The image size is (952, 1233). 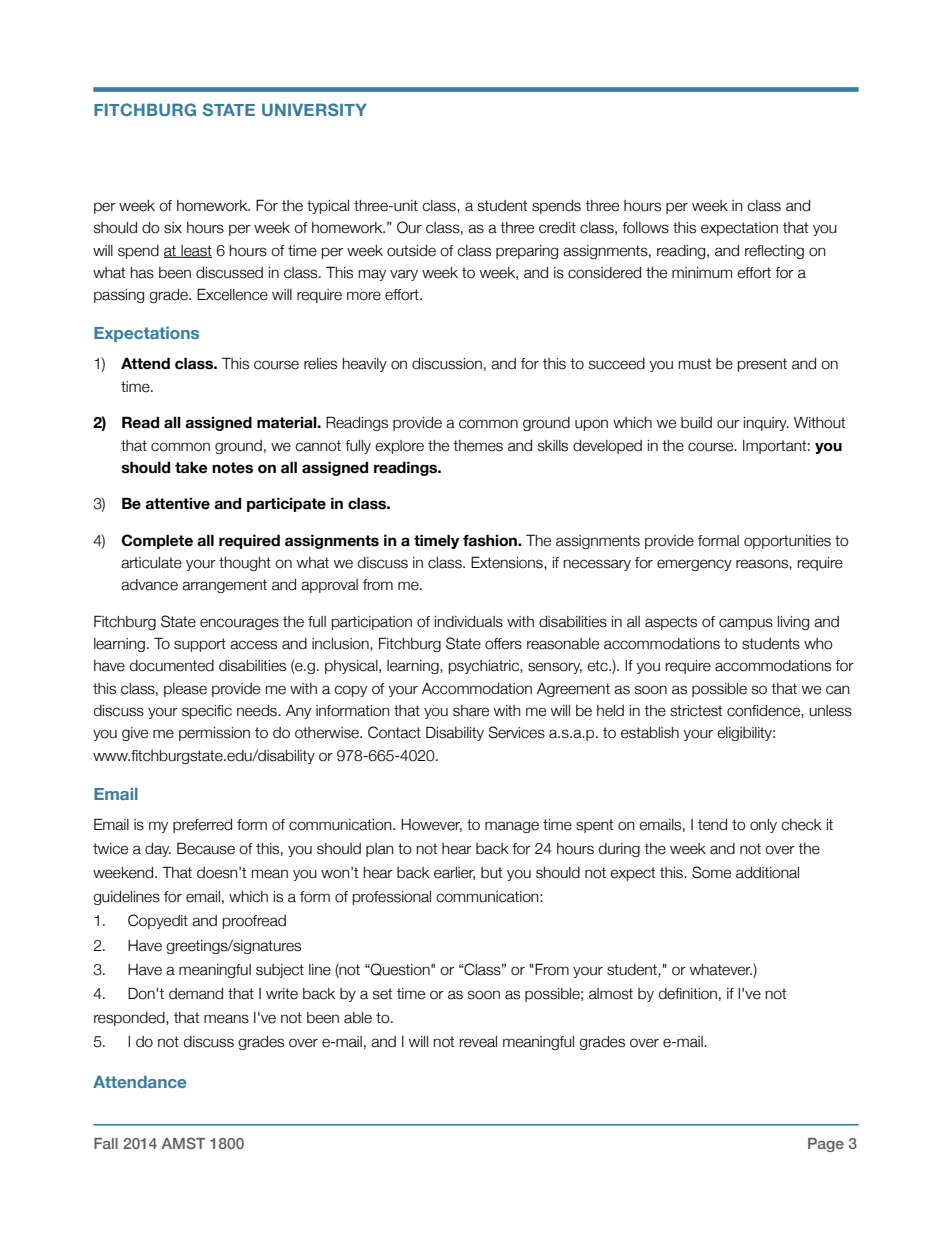 What do you see at coordinates (826, 1145) in the document?
I see `Page` at bounding box center [826, 1145].
